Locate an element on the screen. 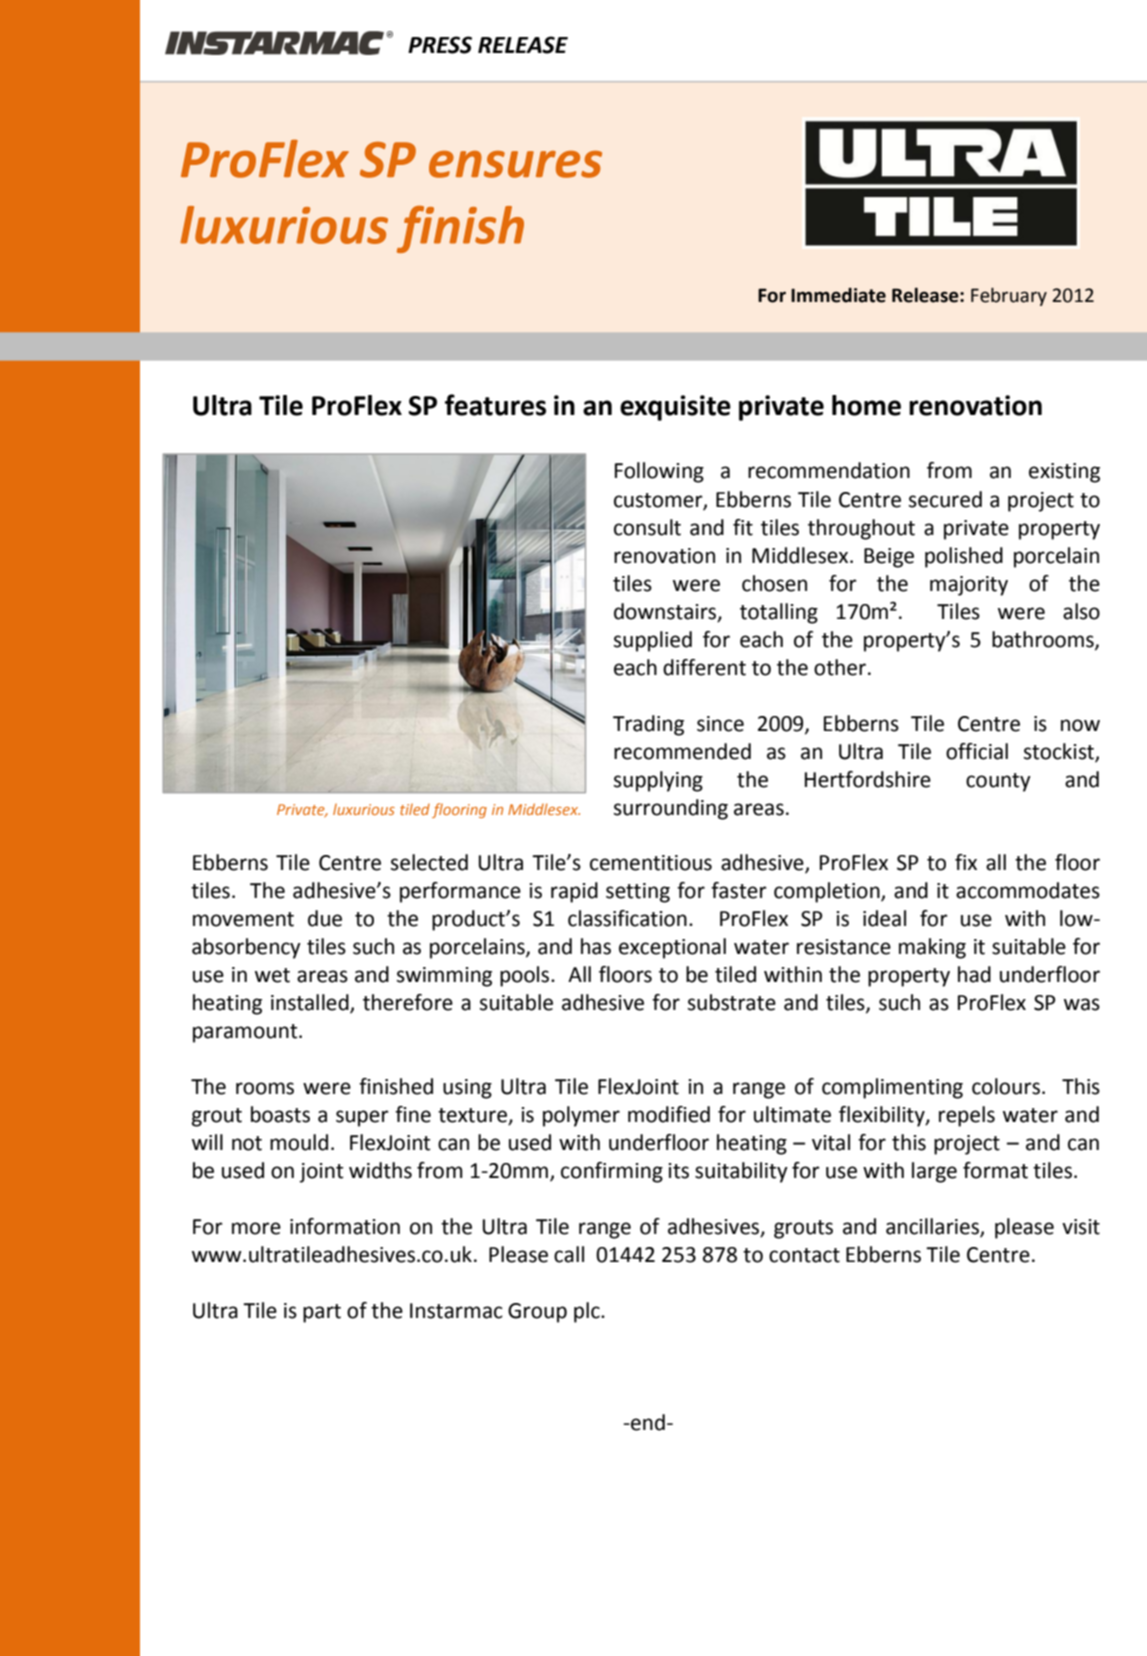  February is located at coordinates (1009, 297).
